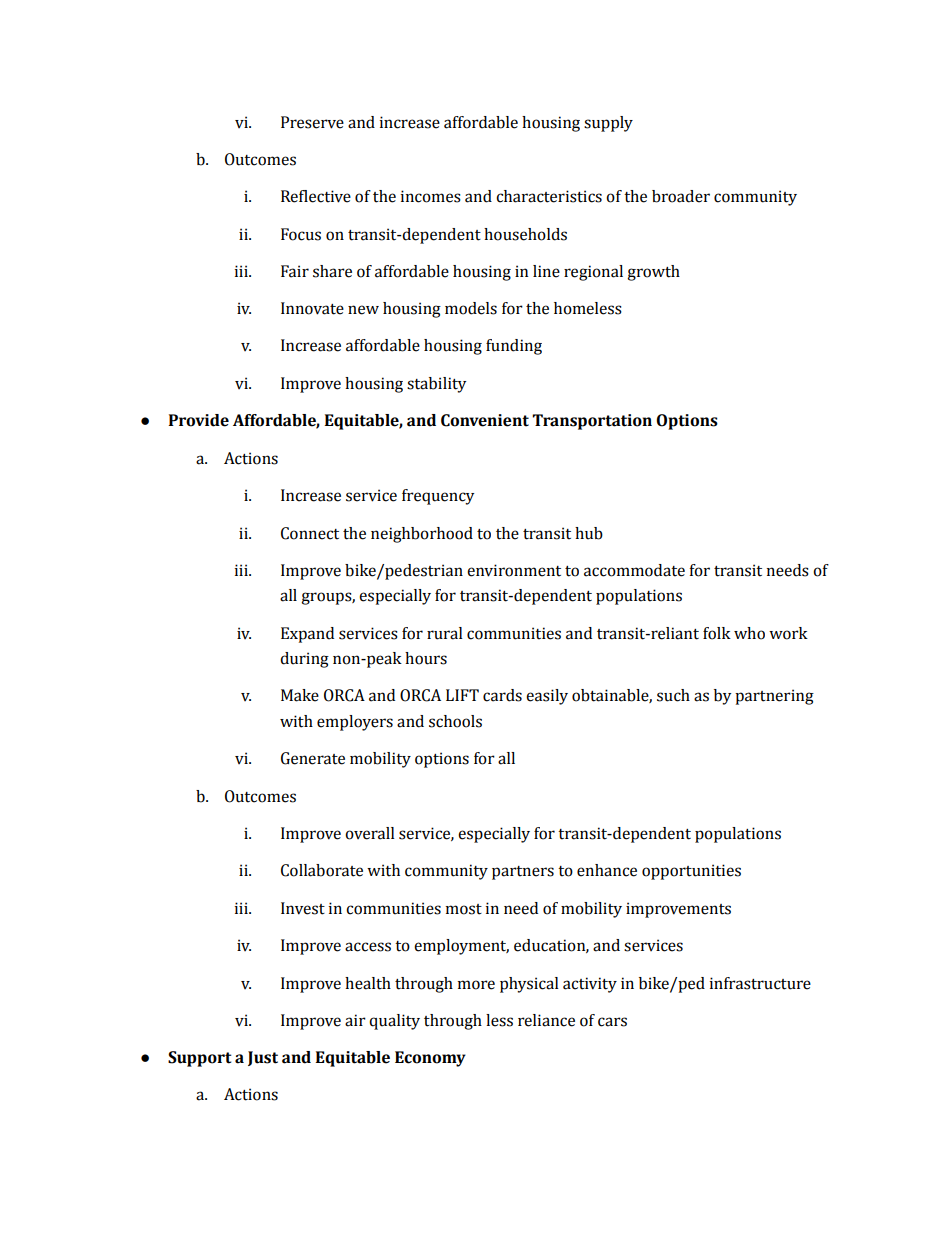 This screenshot has height=1233, width=952. Describe the element at coordinates (312, 122) in the screenshot. I see `Preserve` at that location.
